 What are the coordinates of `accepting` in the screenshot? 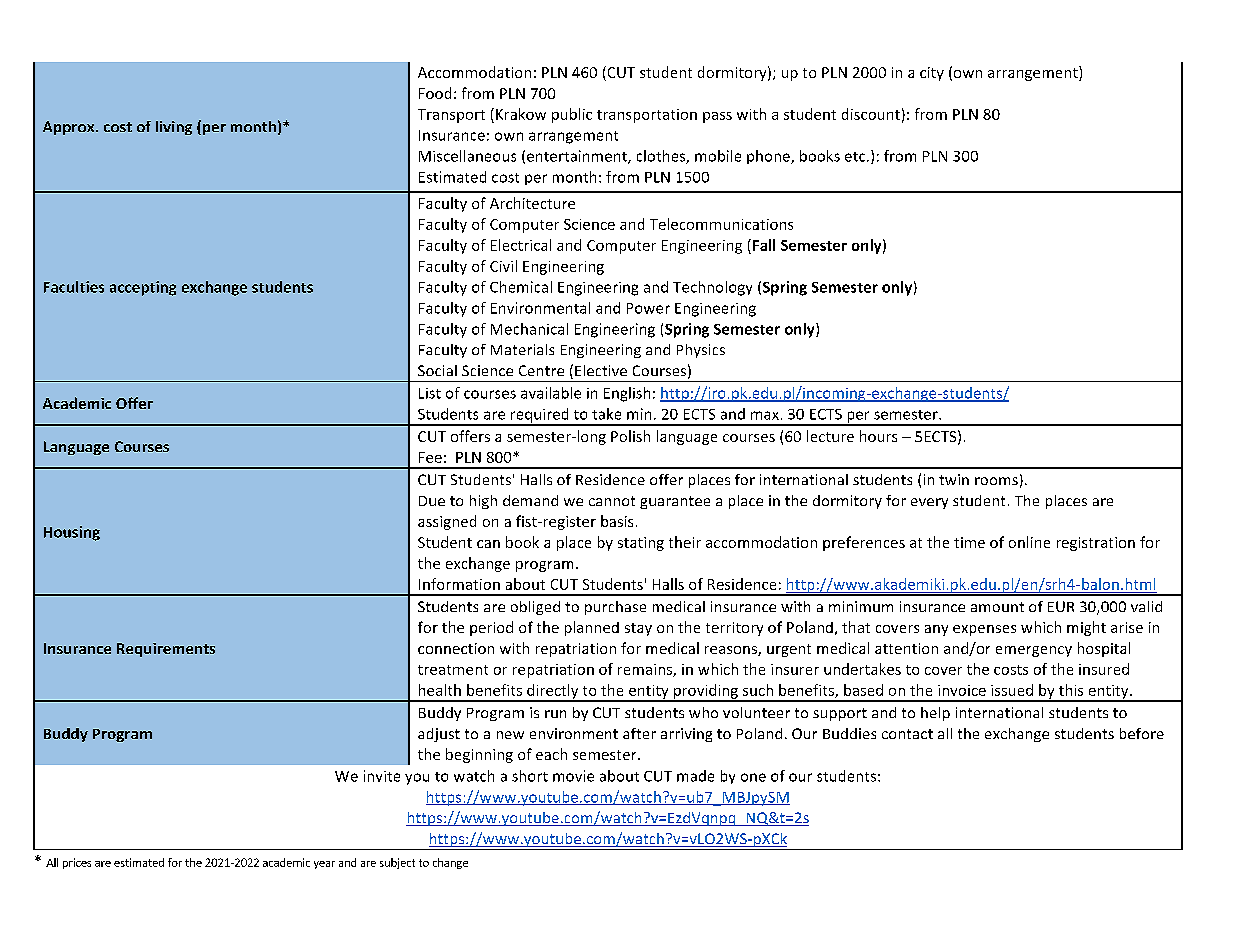 It's located at (143, 288).
